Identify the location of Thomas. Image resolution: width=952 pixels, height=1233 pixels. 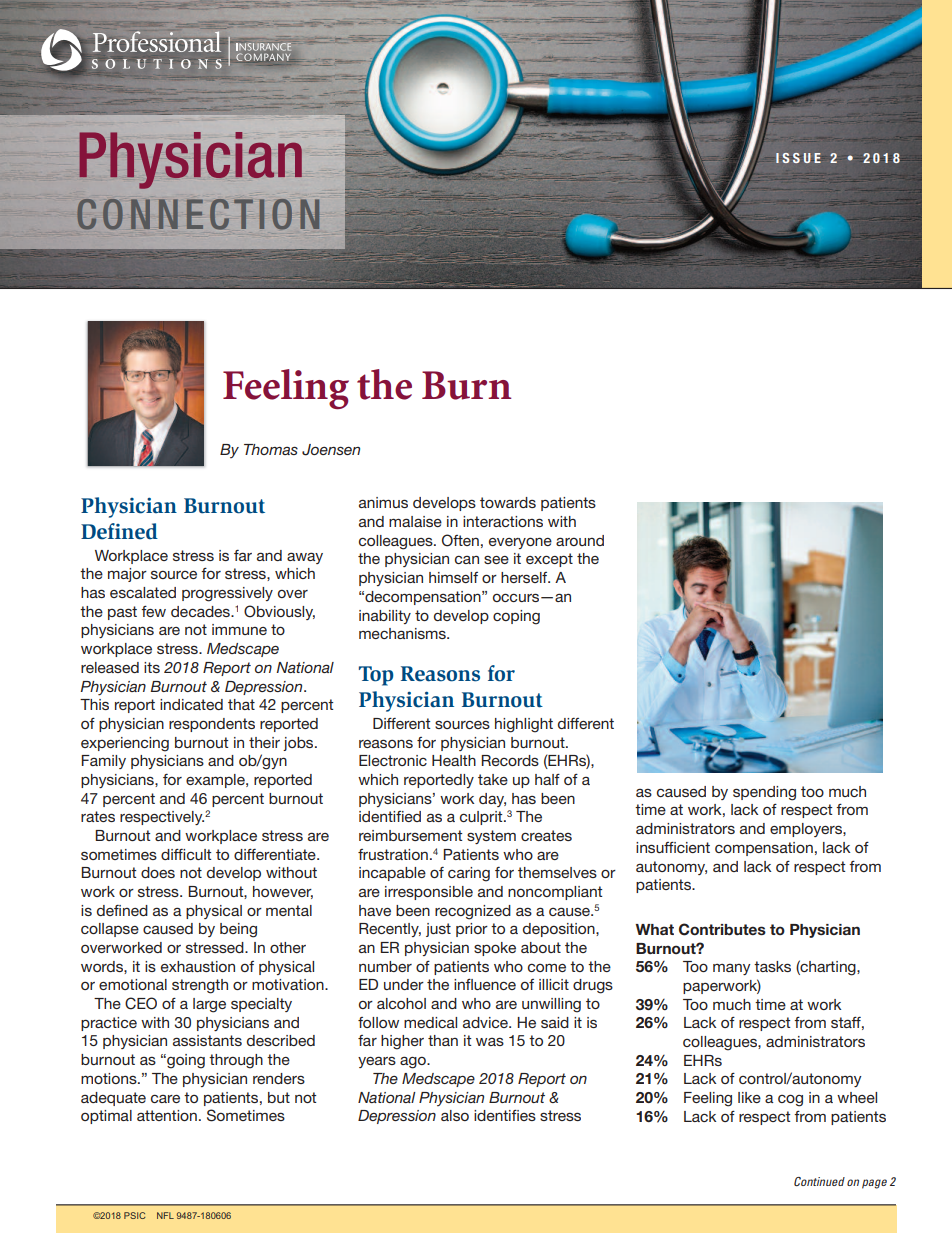
(271, 449).
